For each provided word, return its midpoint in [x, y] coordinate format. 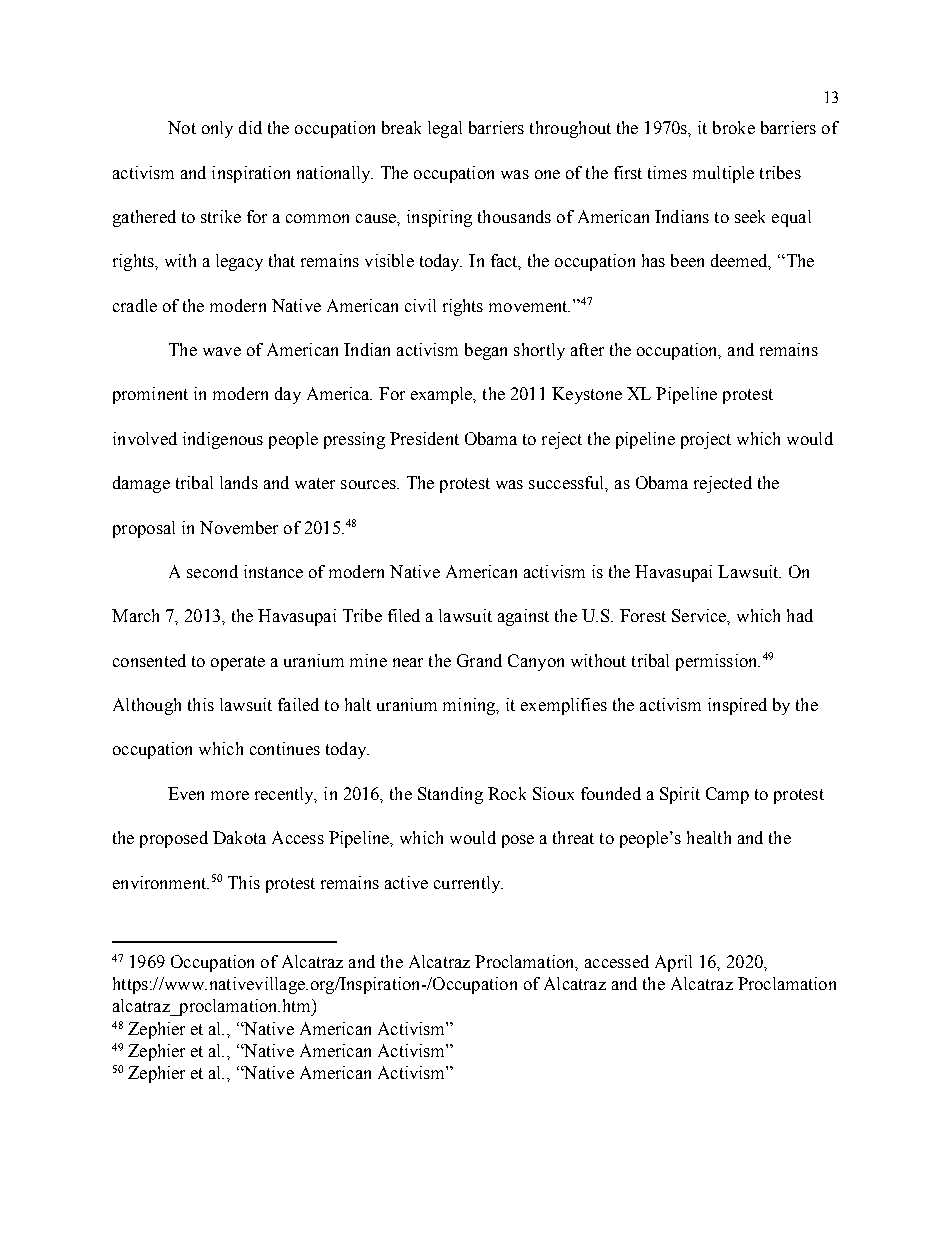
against [523, 617]
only [217, 129]
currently [468, 884]
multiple [723, 174]
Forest [643, 615]
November [239, 527]
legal [445, 129]
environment [161, 882]
